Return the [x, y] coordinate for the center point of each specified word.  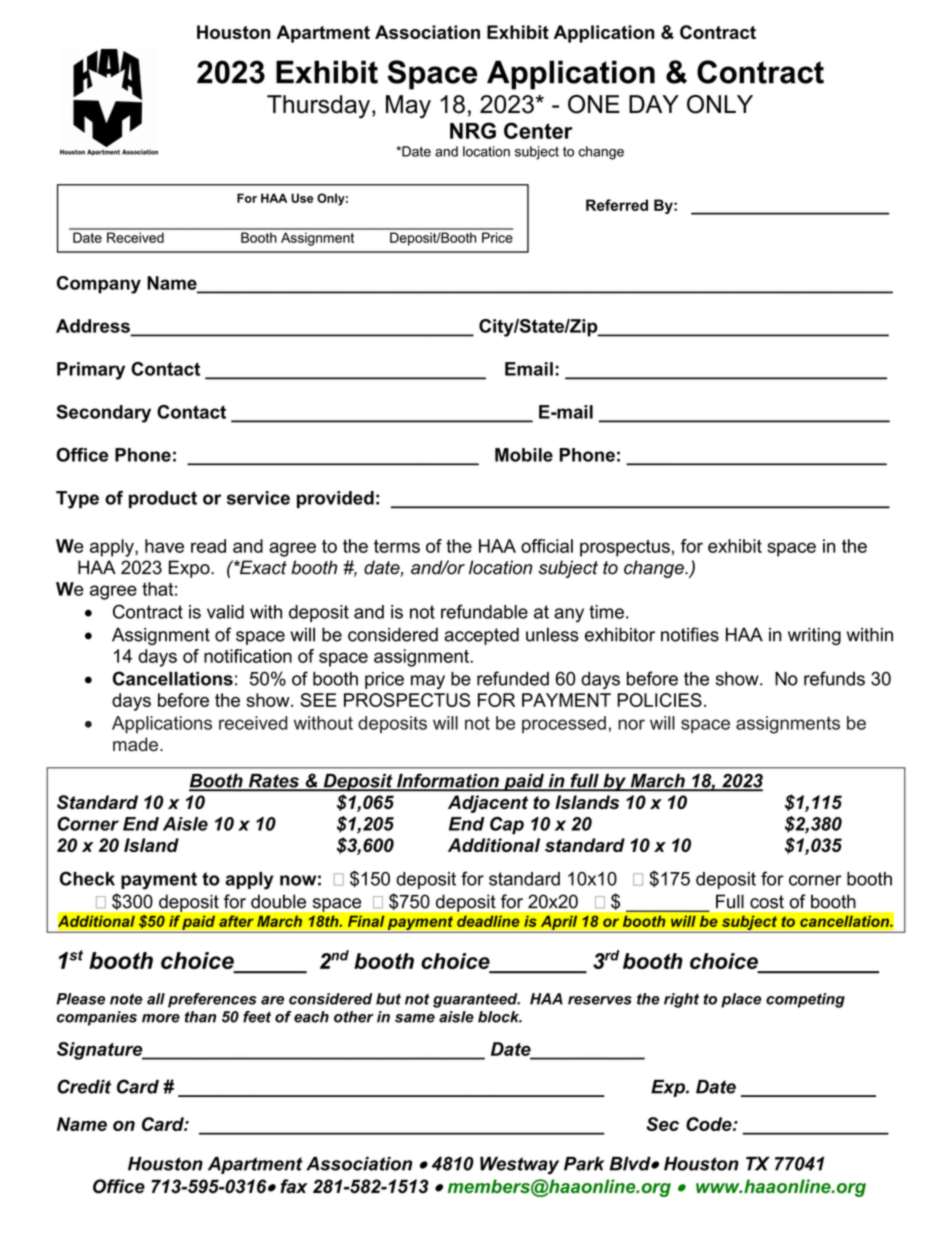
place [741, 1000]
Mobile [524, 455]
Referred [617, 205]
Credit [84, 1086]
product [163, 499]
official [547, 546]
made [135, 744]
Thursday [318, 107]
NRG [473, 130]
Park [584, 1164]
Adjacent [488, 804]
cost [767, 902]
